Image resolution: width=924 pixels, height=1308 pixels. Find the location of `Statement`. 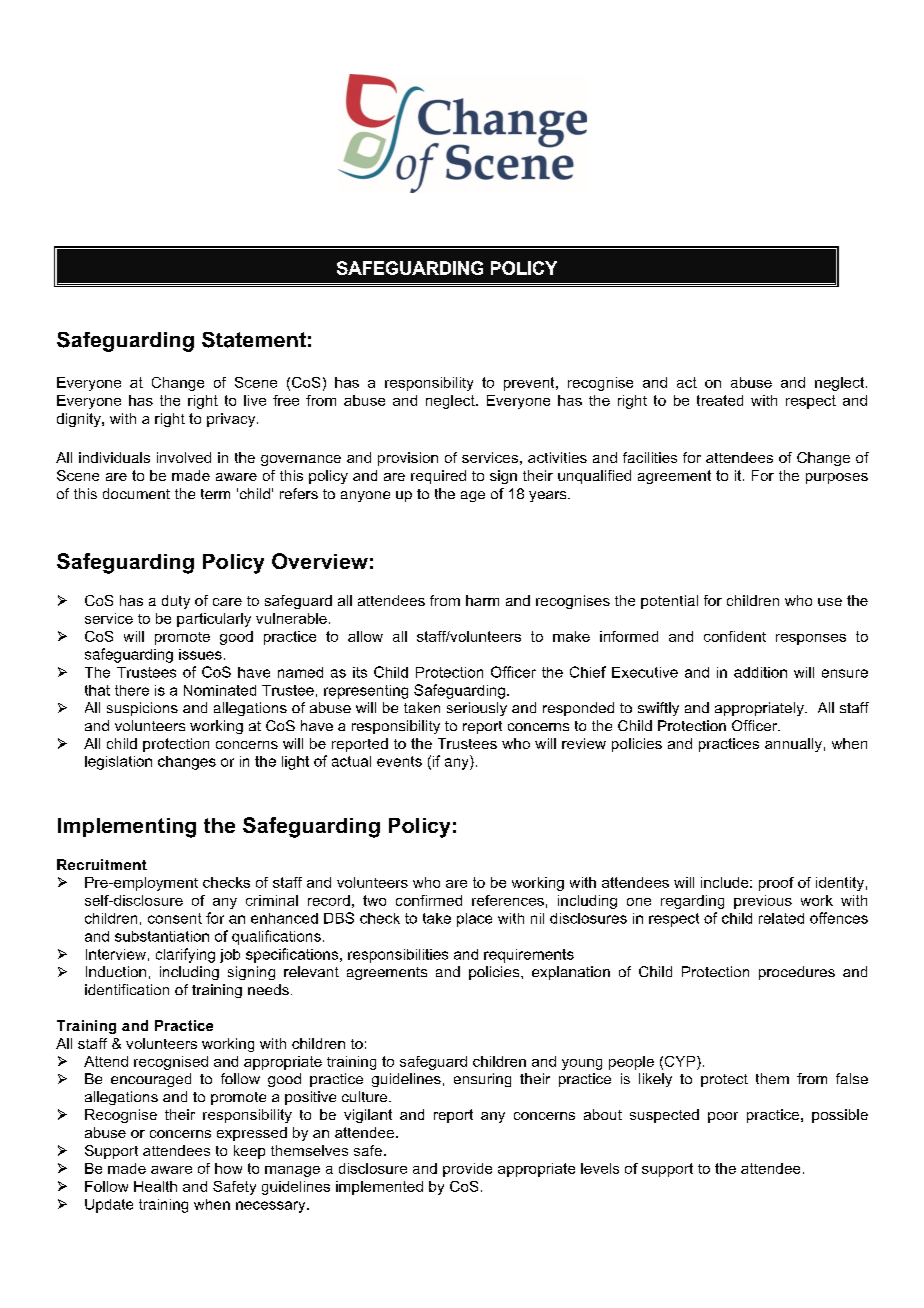

Statement is located at coordinates (254, 340).
